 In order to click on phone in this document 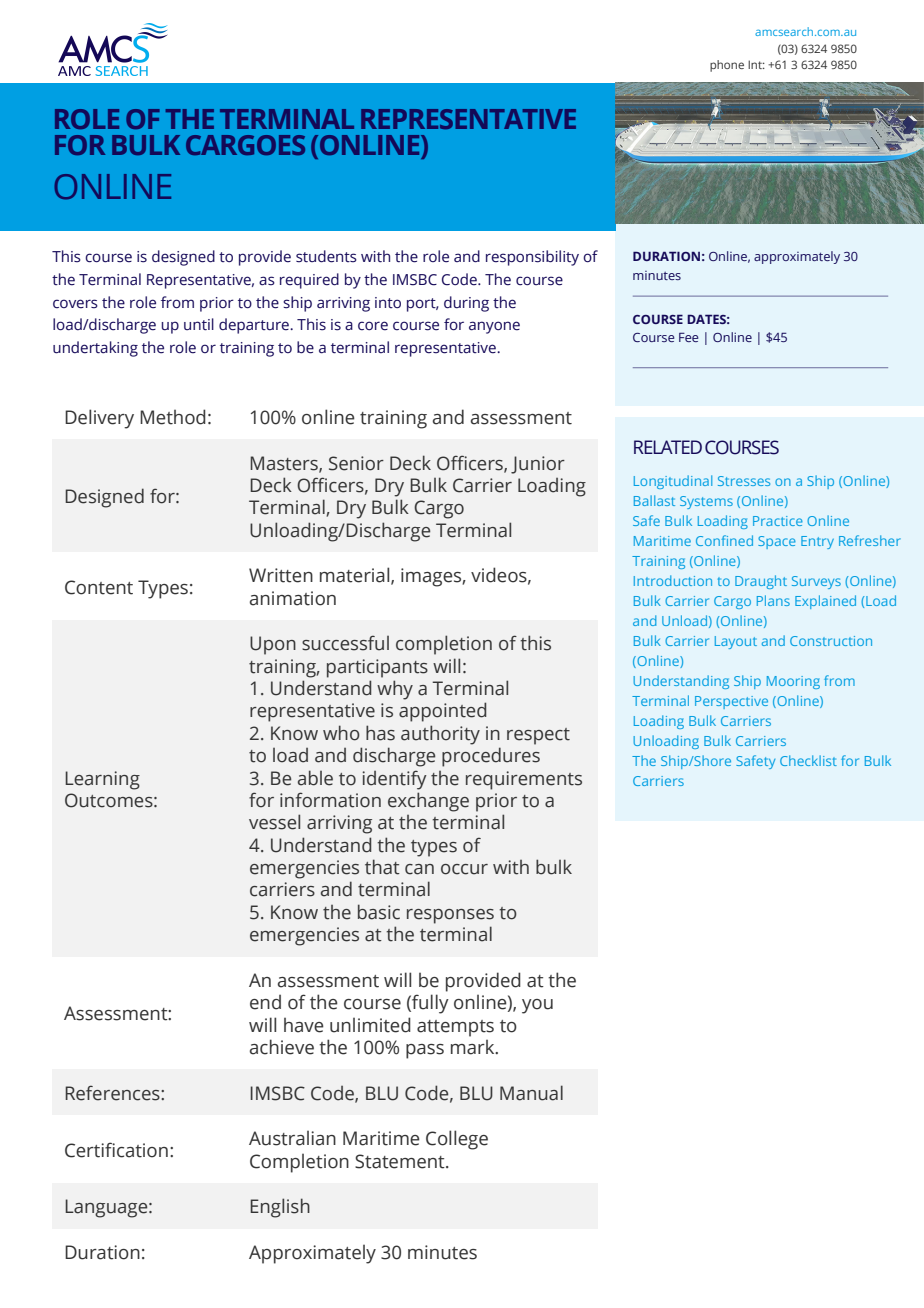, I will do `click(727, 66)`.
